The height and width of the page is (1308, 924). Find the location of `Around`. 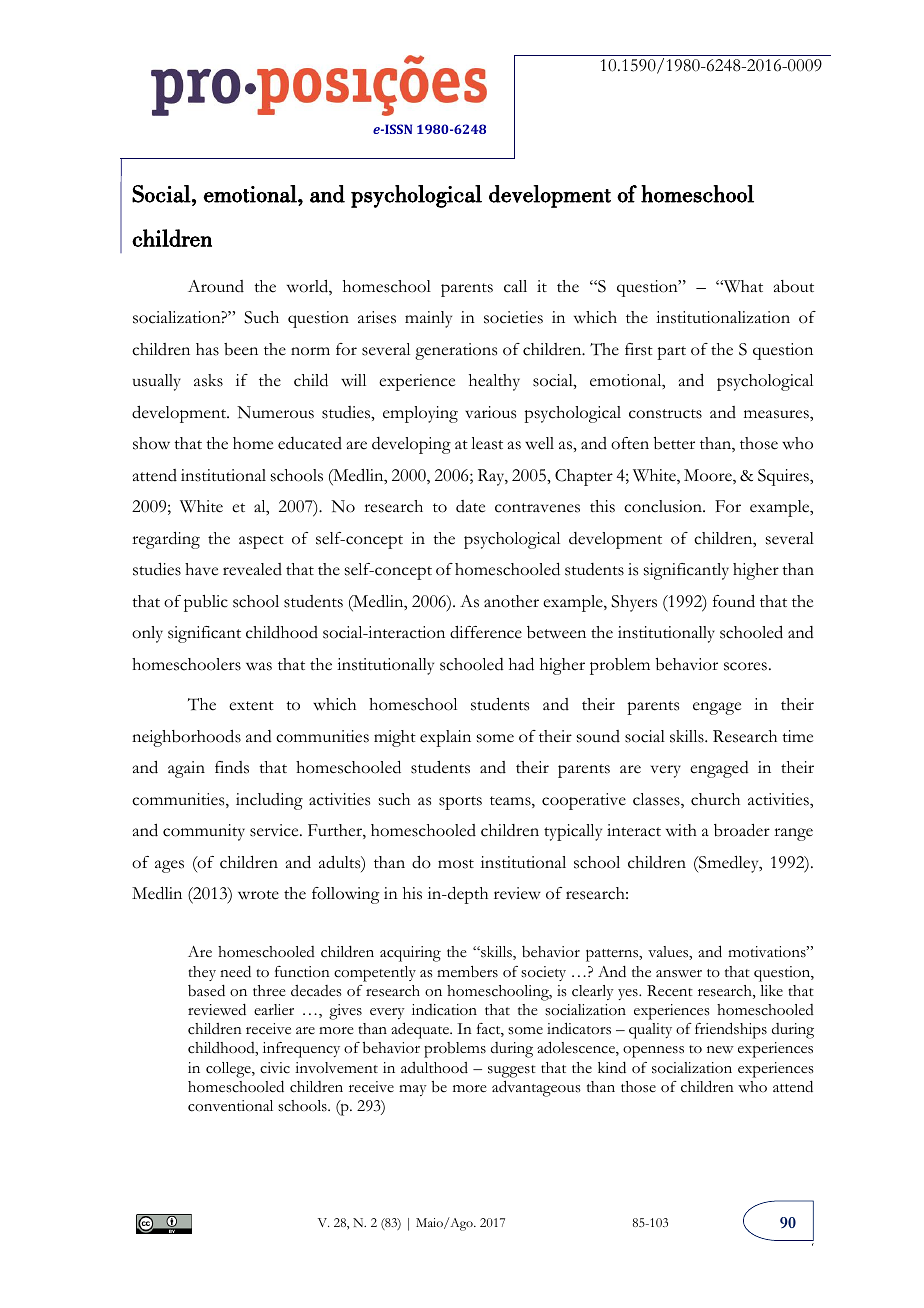

Around is located at coordinates (216, 286).
